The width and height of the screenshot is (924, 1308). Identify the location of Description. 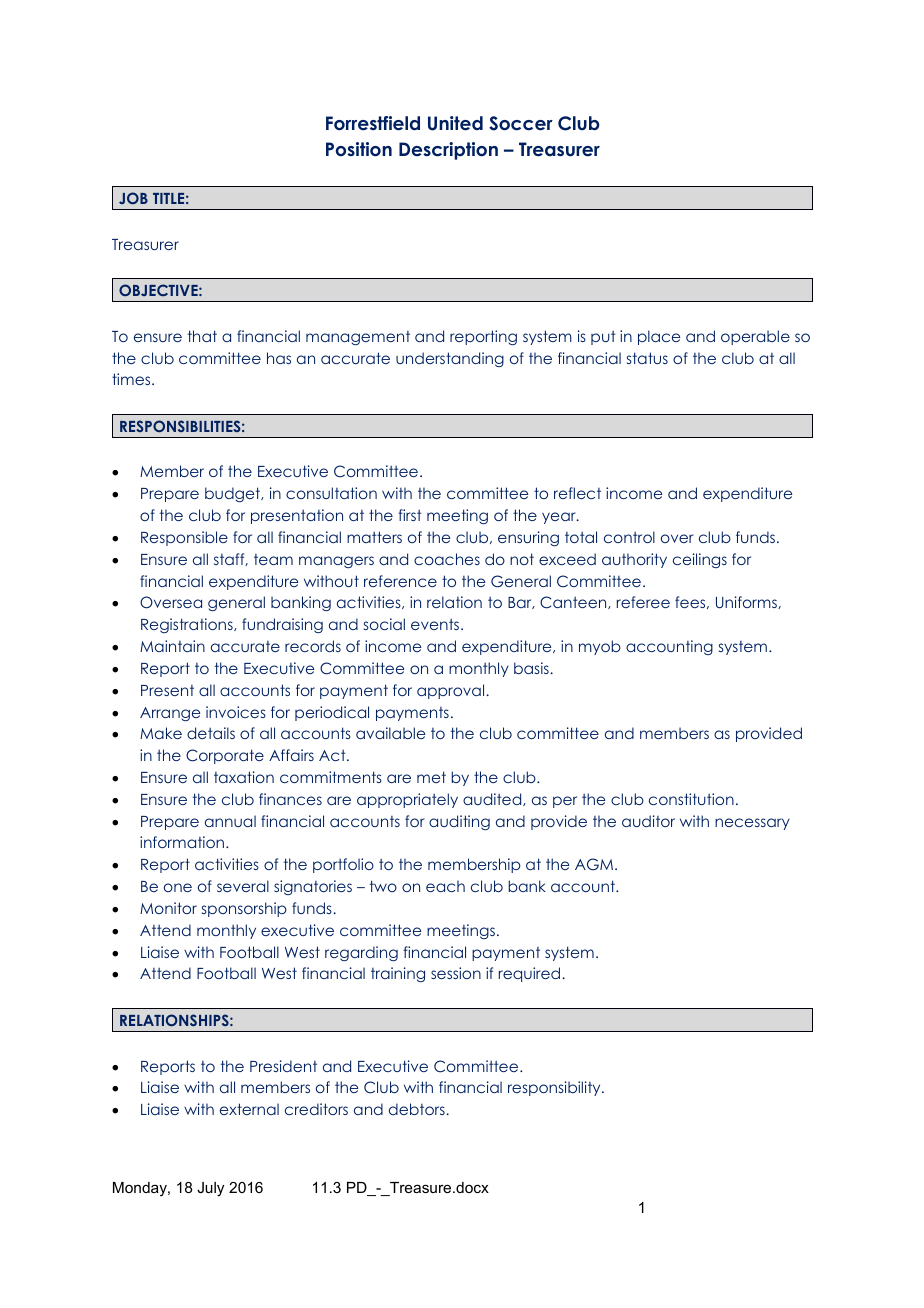
(448, 151).
